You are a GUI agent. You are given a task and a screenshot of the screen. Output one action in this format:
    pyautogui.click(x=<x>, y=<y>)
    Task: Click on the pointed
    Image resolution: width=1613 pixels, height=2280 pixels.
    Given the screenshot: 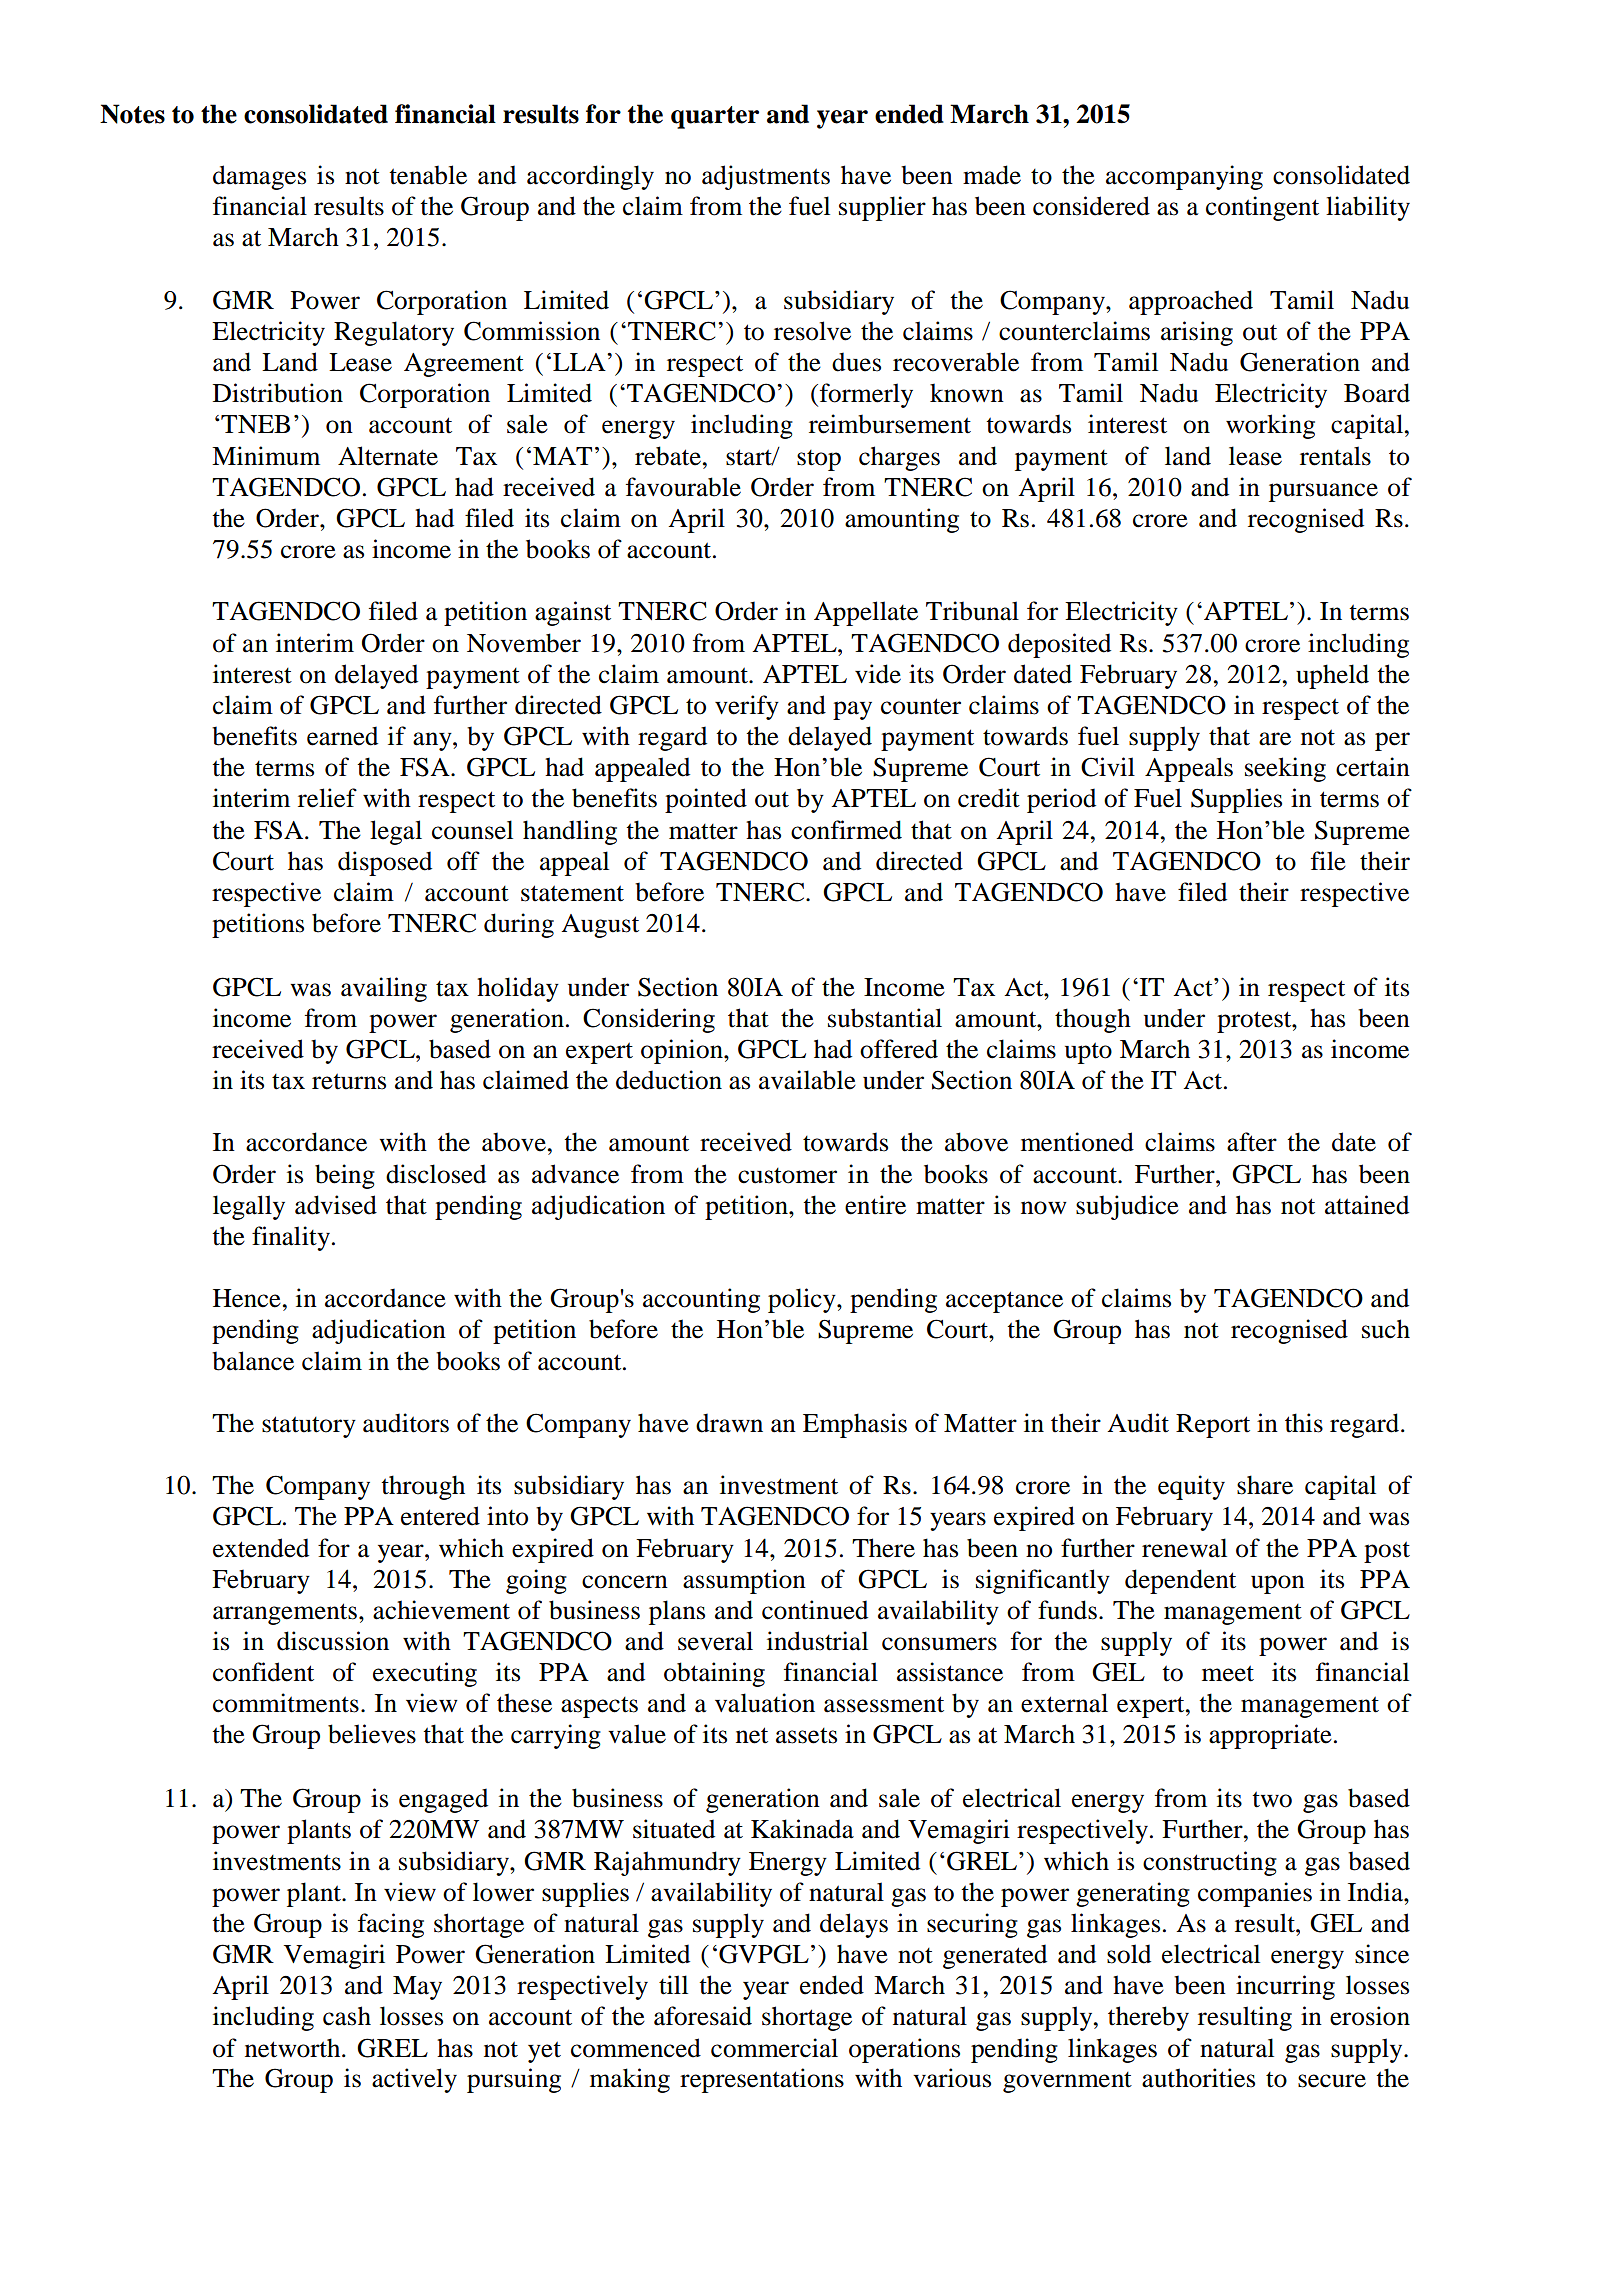 What is the action you would take?
    pyautogui.click(x=706, y=800)
